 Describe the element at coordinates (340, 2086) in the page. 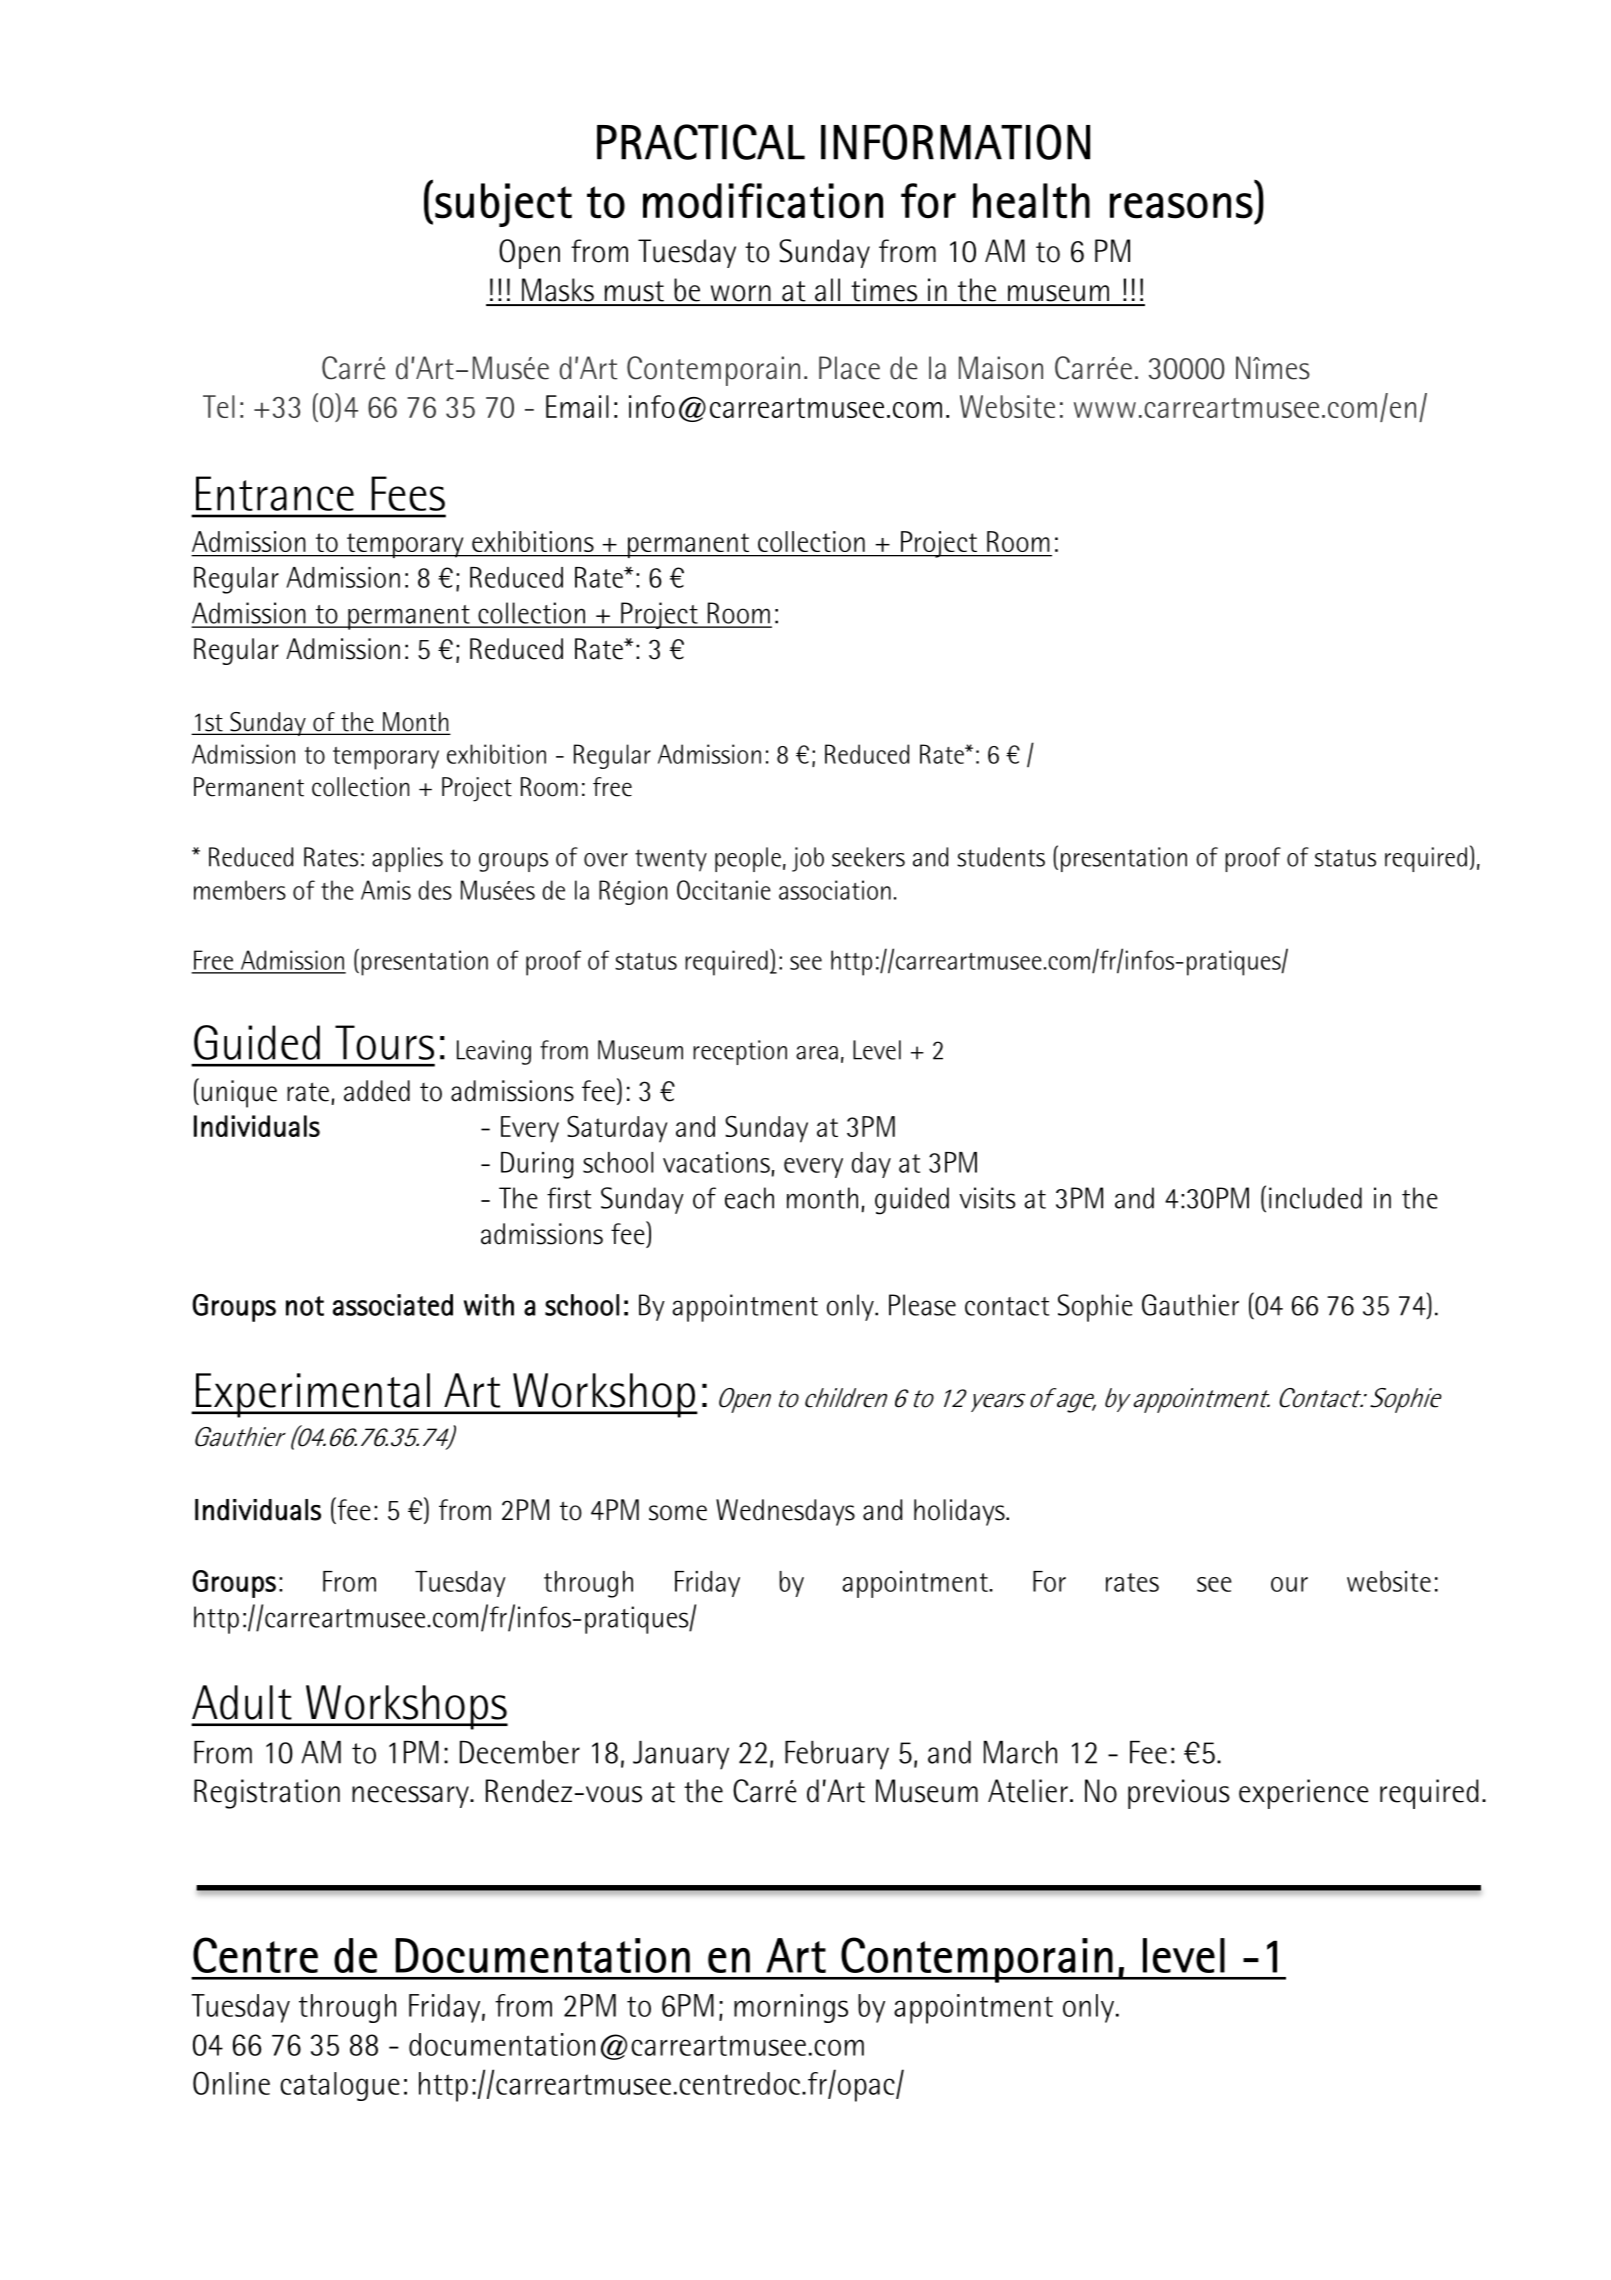

I see `catalogue` at that location.
